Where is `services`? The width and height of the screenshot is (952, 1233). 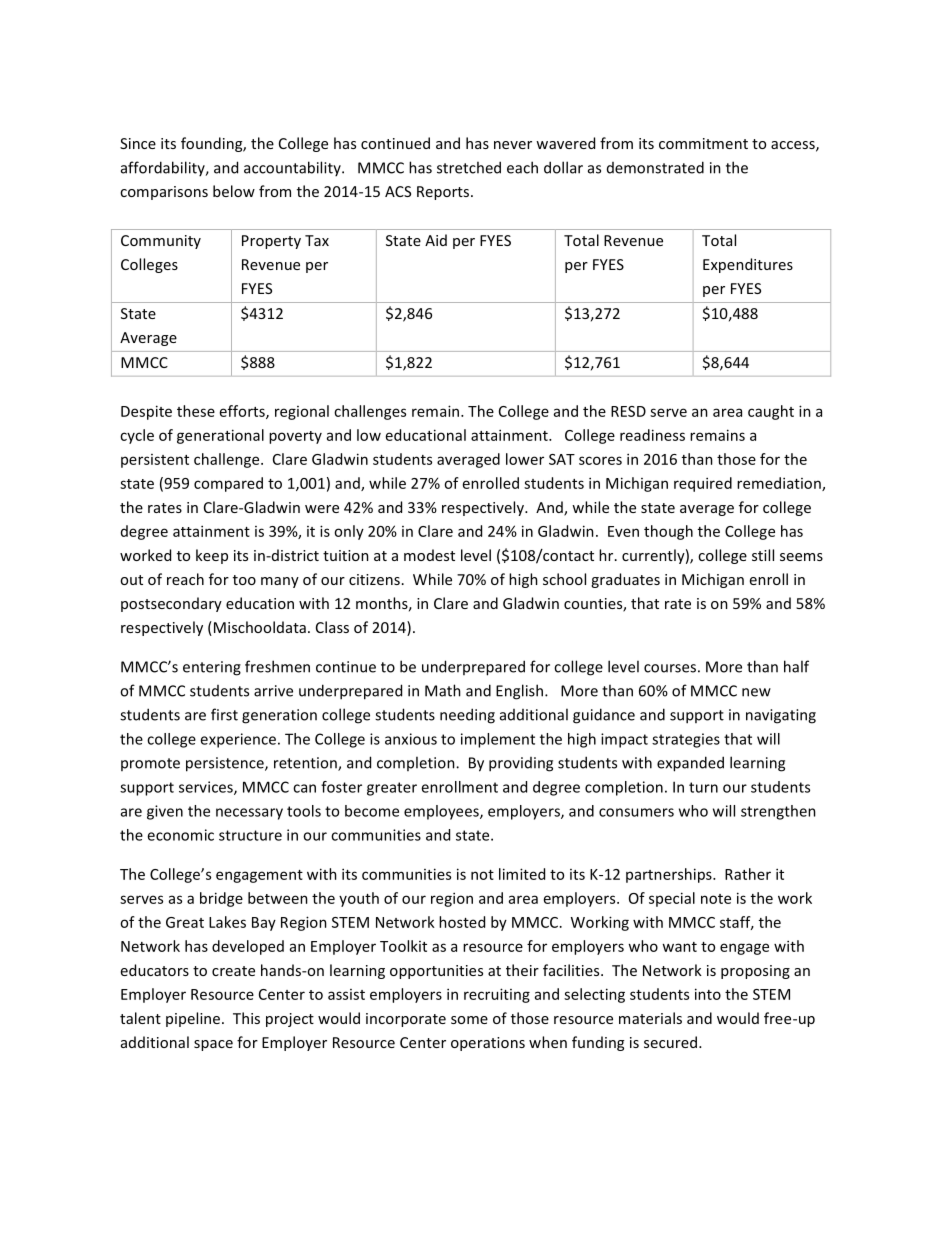
services is located at coordinates (207, 788).
